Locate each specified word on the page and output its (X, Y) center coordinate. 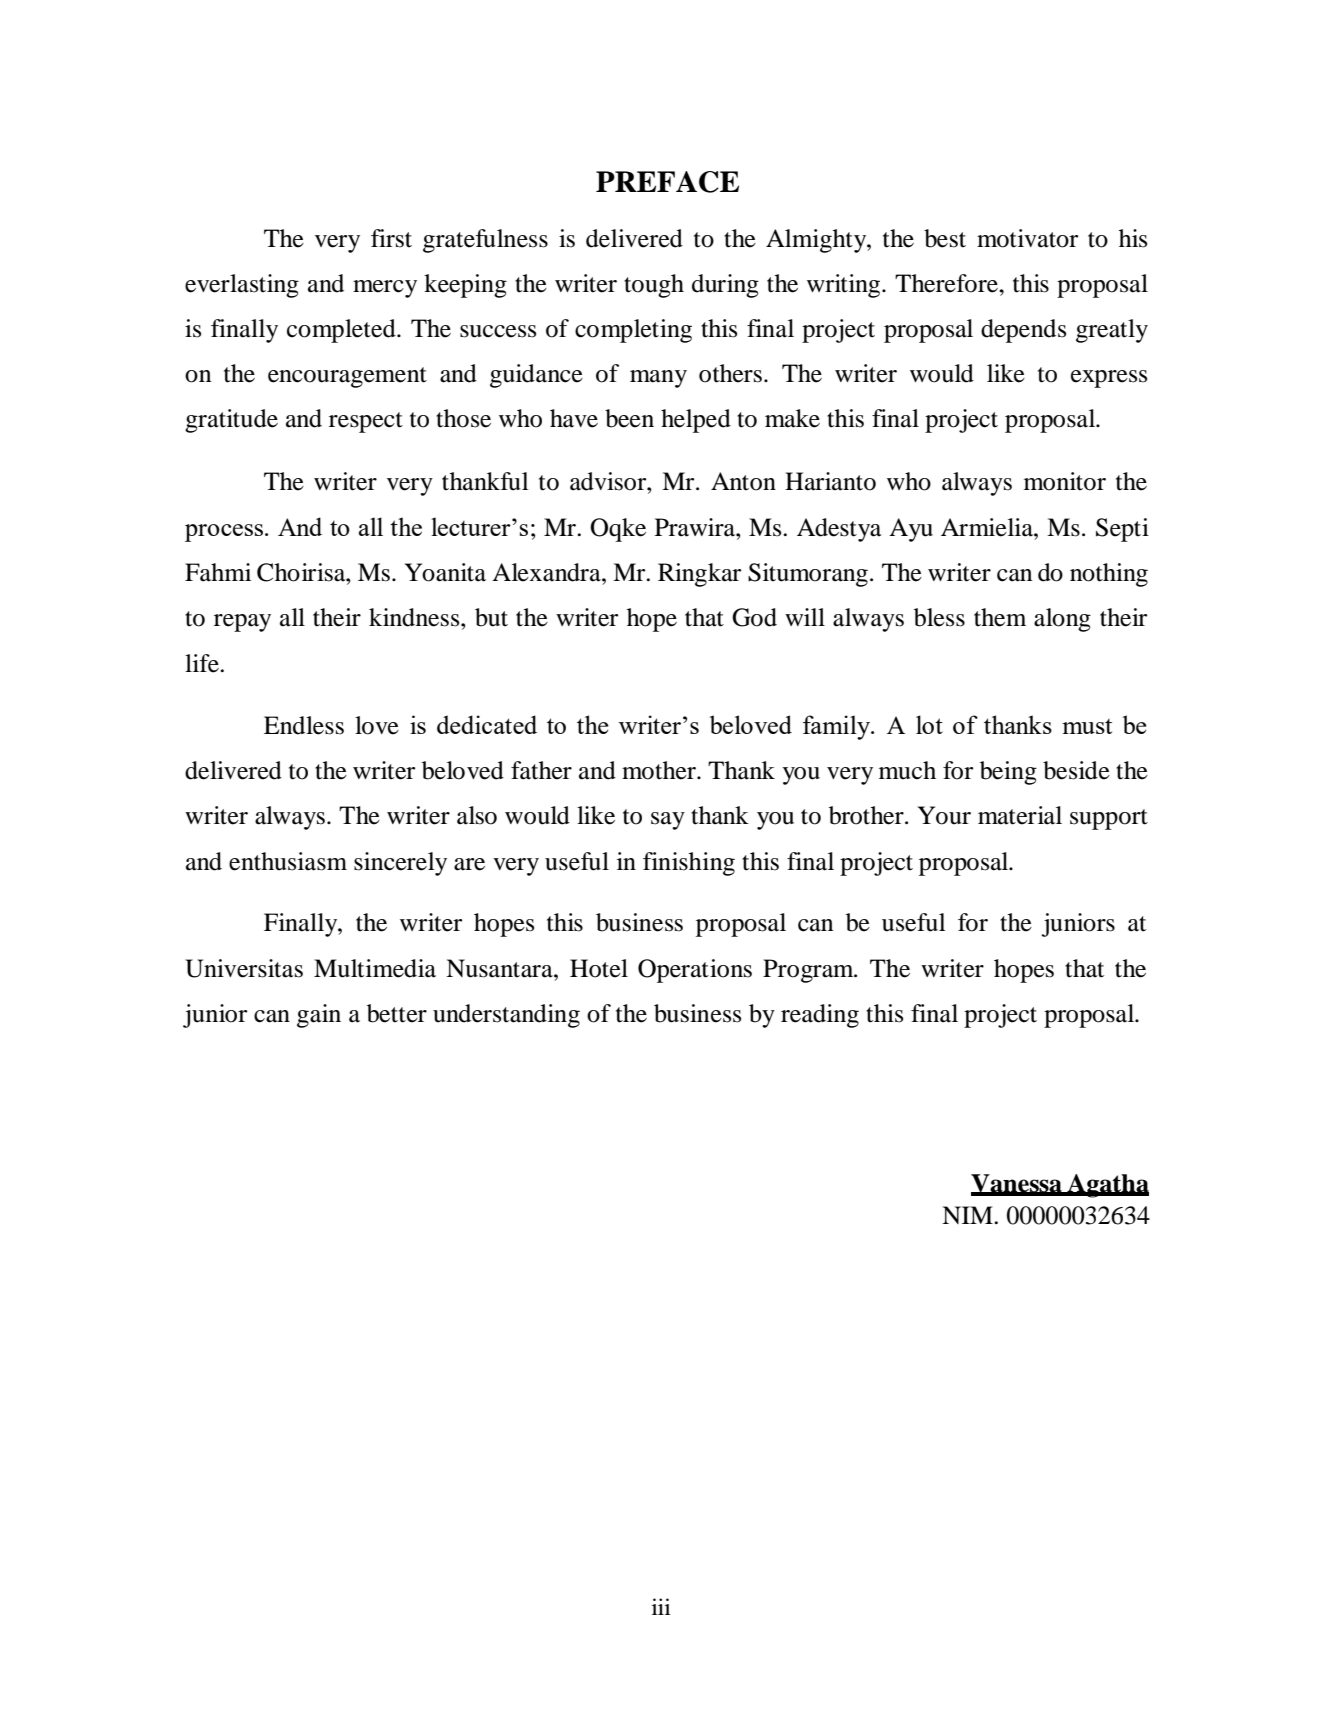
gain (319, 1016)
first (391, 238)
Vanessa (1017, 1184)
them (1000, 617)
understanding (506, 1016)
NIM (968, 1215)
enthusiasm (288, 861)
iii (661, 1606)
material (1020, 815)
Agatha (1107, 1186)
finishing (689, 864)
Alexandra (547, 572)
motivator (1027, 238)
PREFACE (667, 182)
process (224, 533)
